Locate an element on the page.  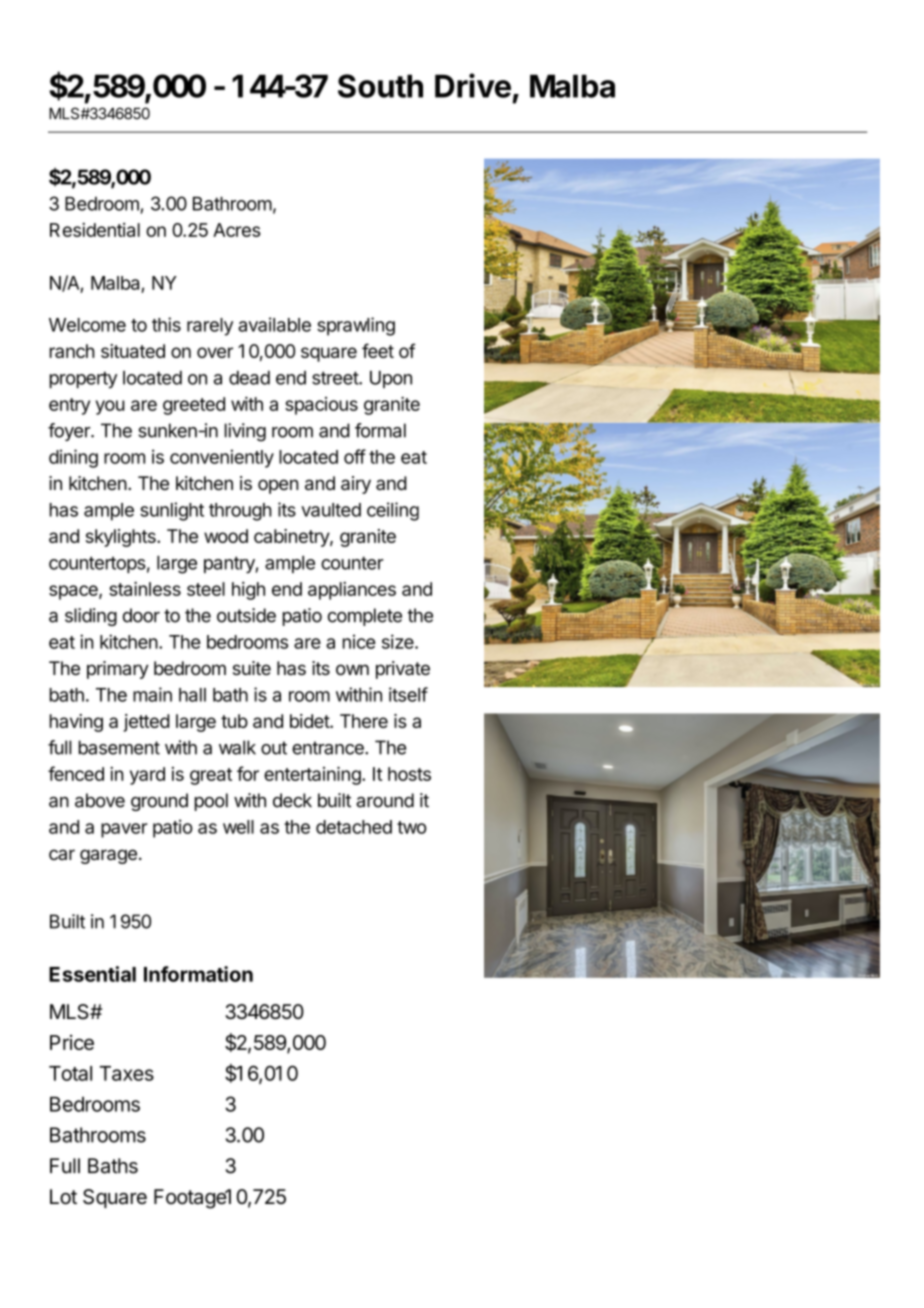
ceiling is located at coordinates (393, 511).
